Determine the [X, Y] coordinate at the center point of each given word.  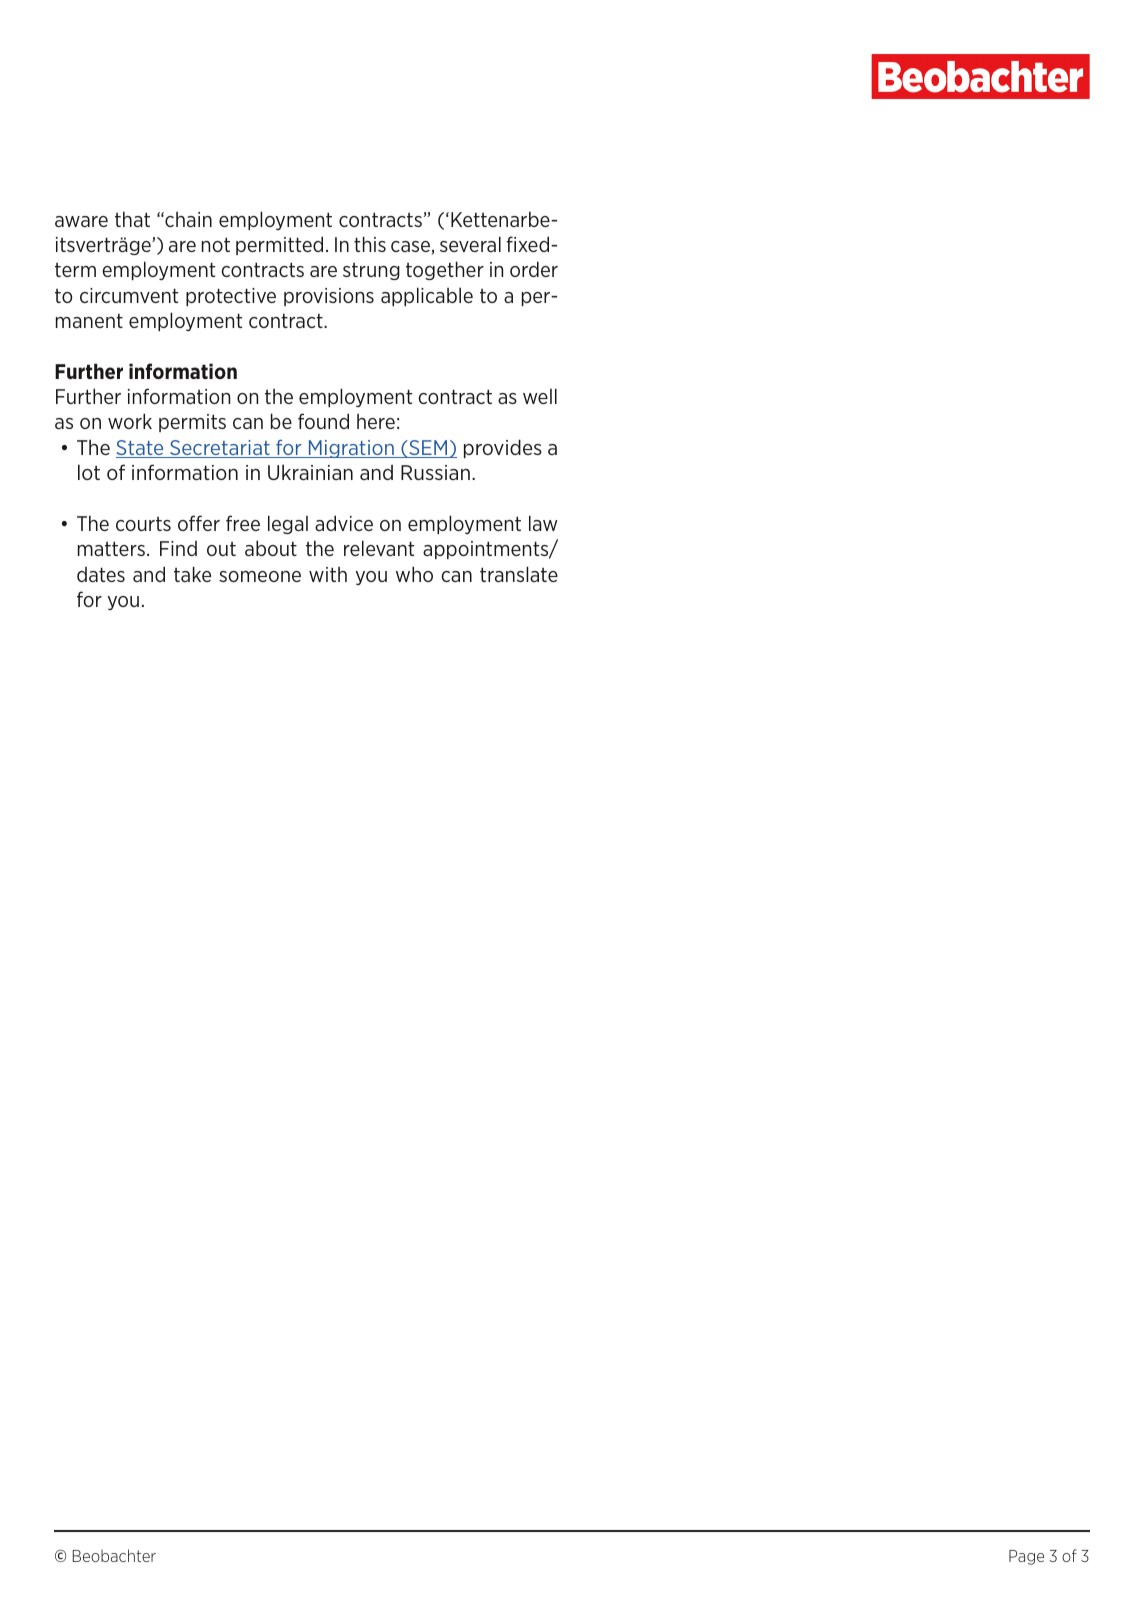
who [414, 574]
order [534, 269]
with [328, 574]
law [543, 523]
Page [1026, 1557]
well [540, 396]
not [216, 244]
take [192, 574]
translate [519, 574]
